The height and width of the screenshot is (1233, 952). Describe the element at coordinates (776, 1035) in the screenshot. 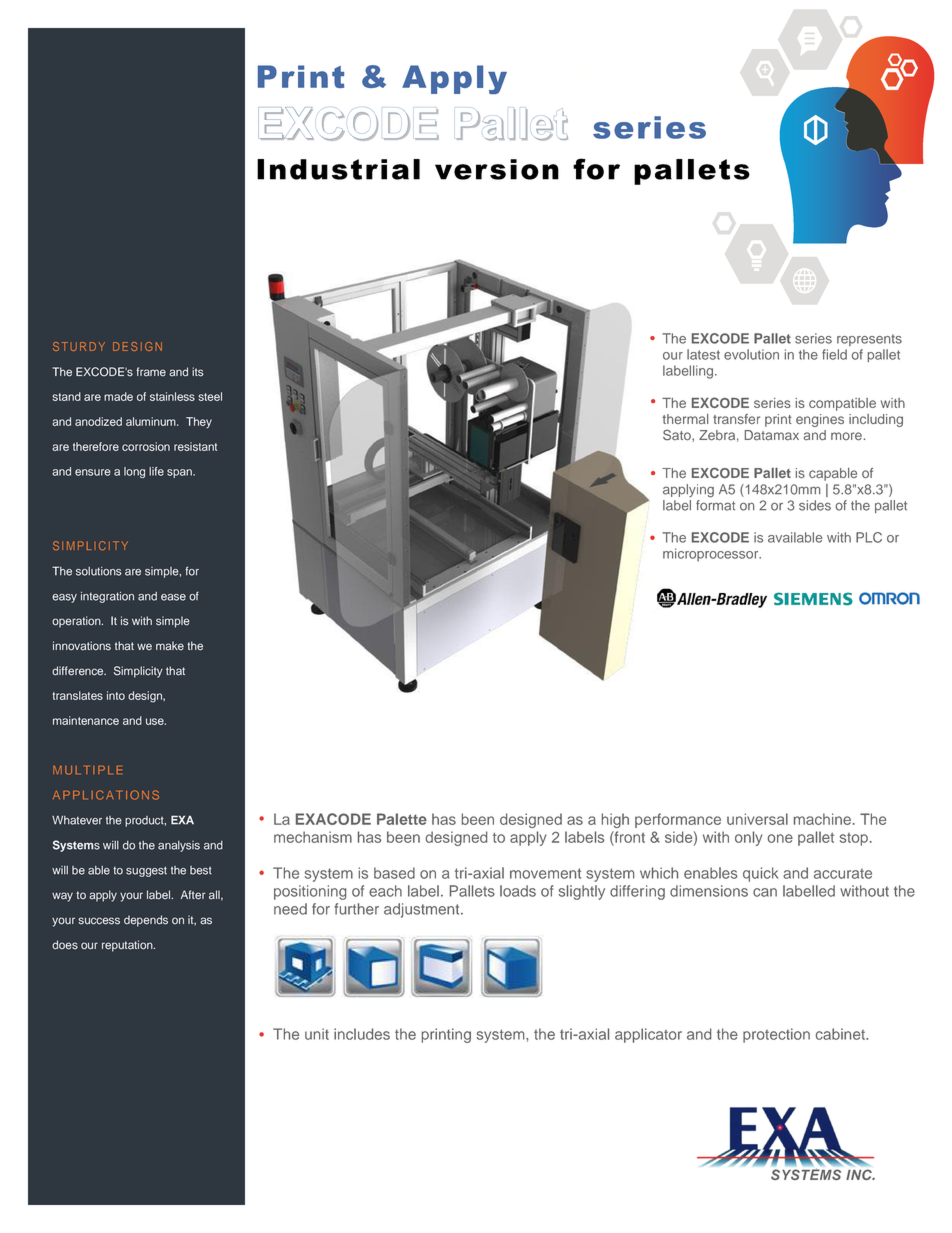

I see `protection` at that location.
